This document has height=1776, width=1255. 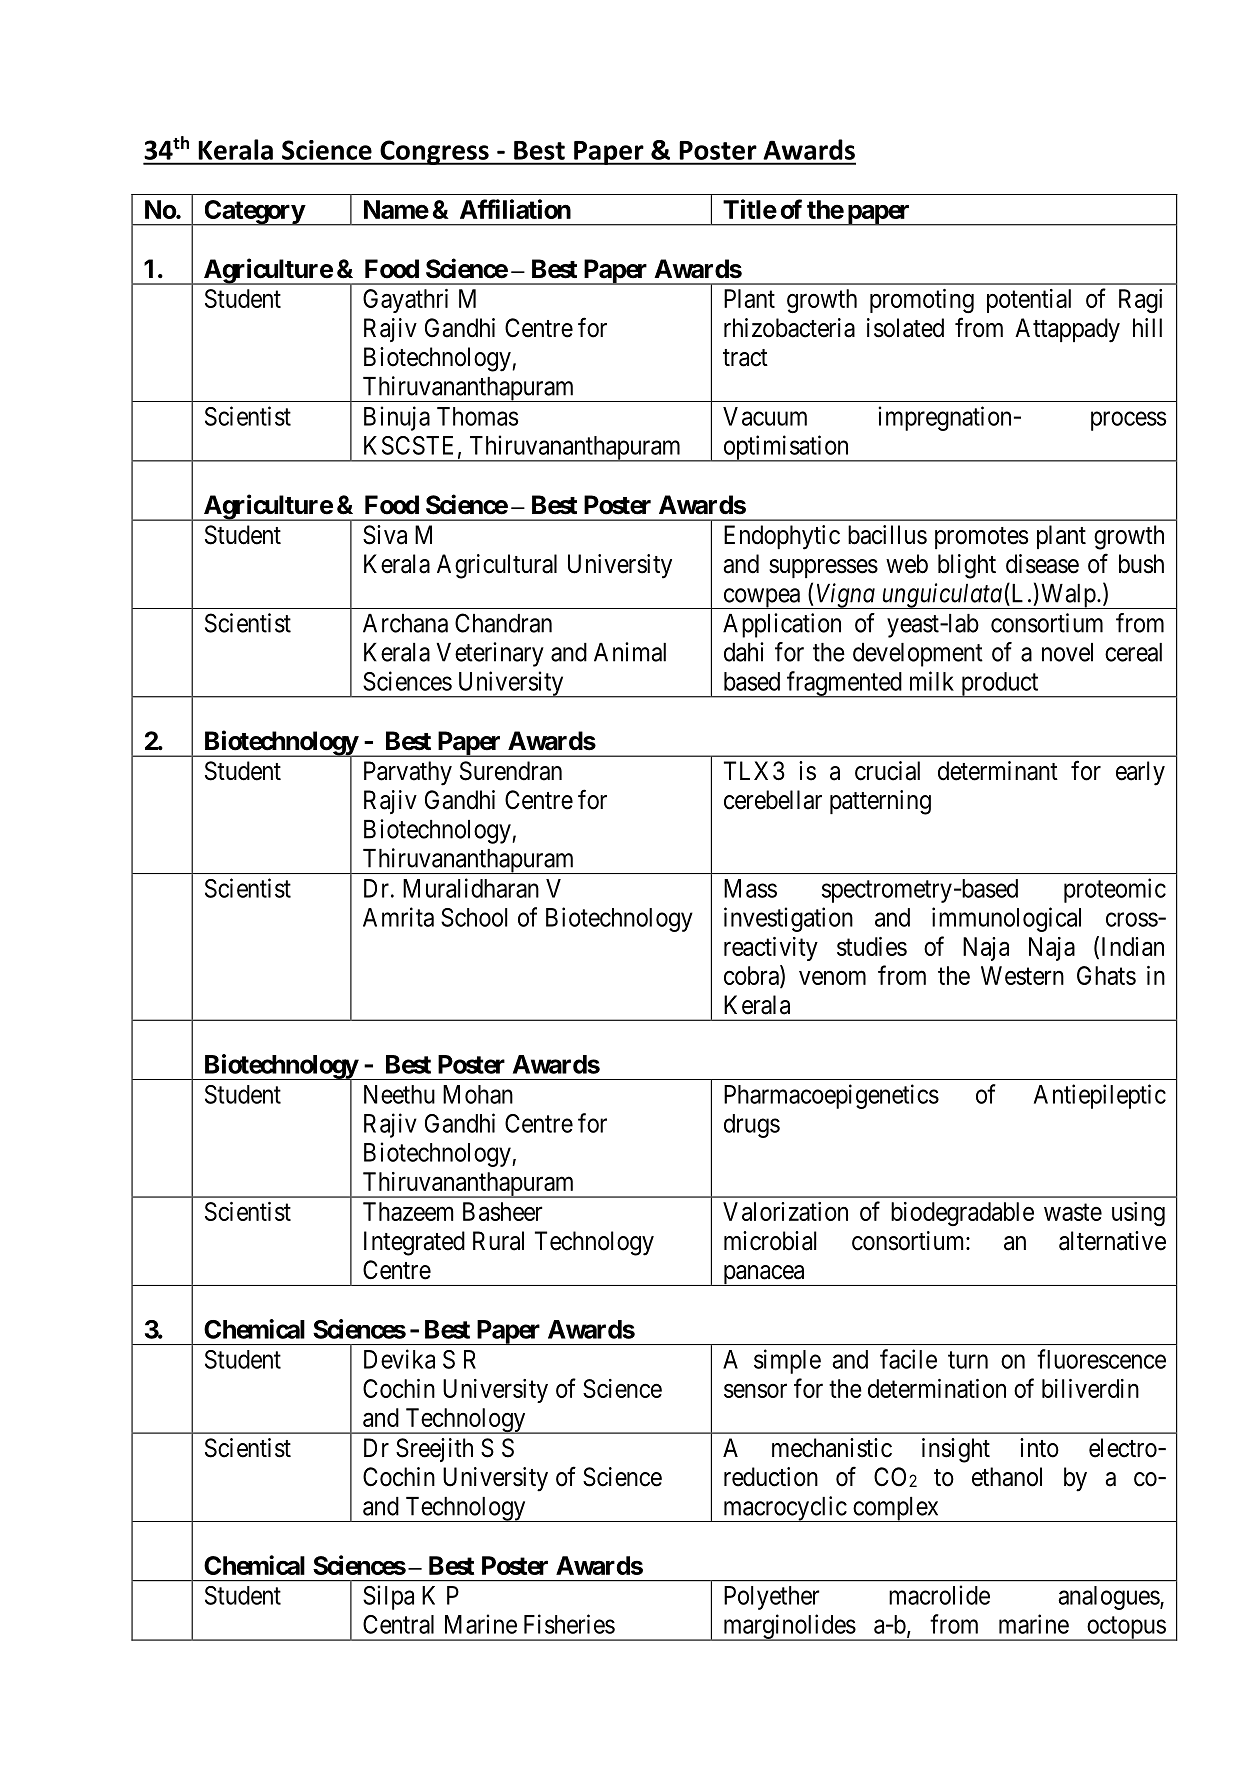 I want to click on Rural, so click(x=498, y=1241).
